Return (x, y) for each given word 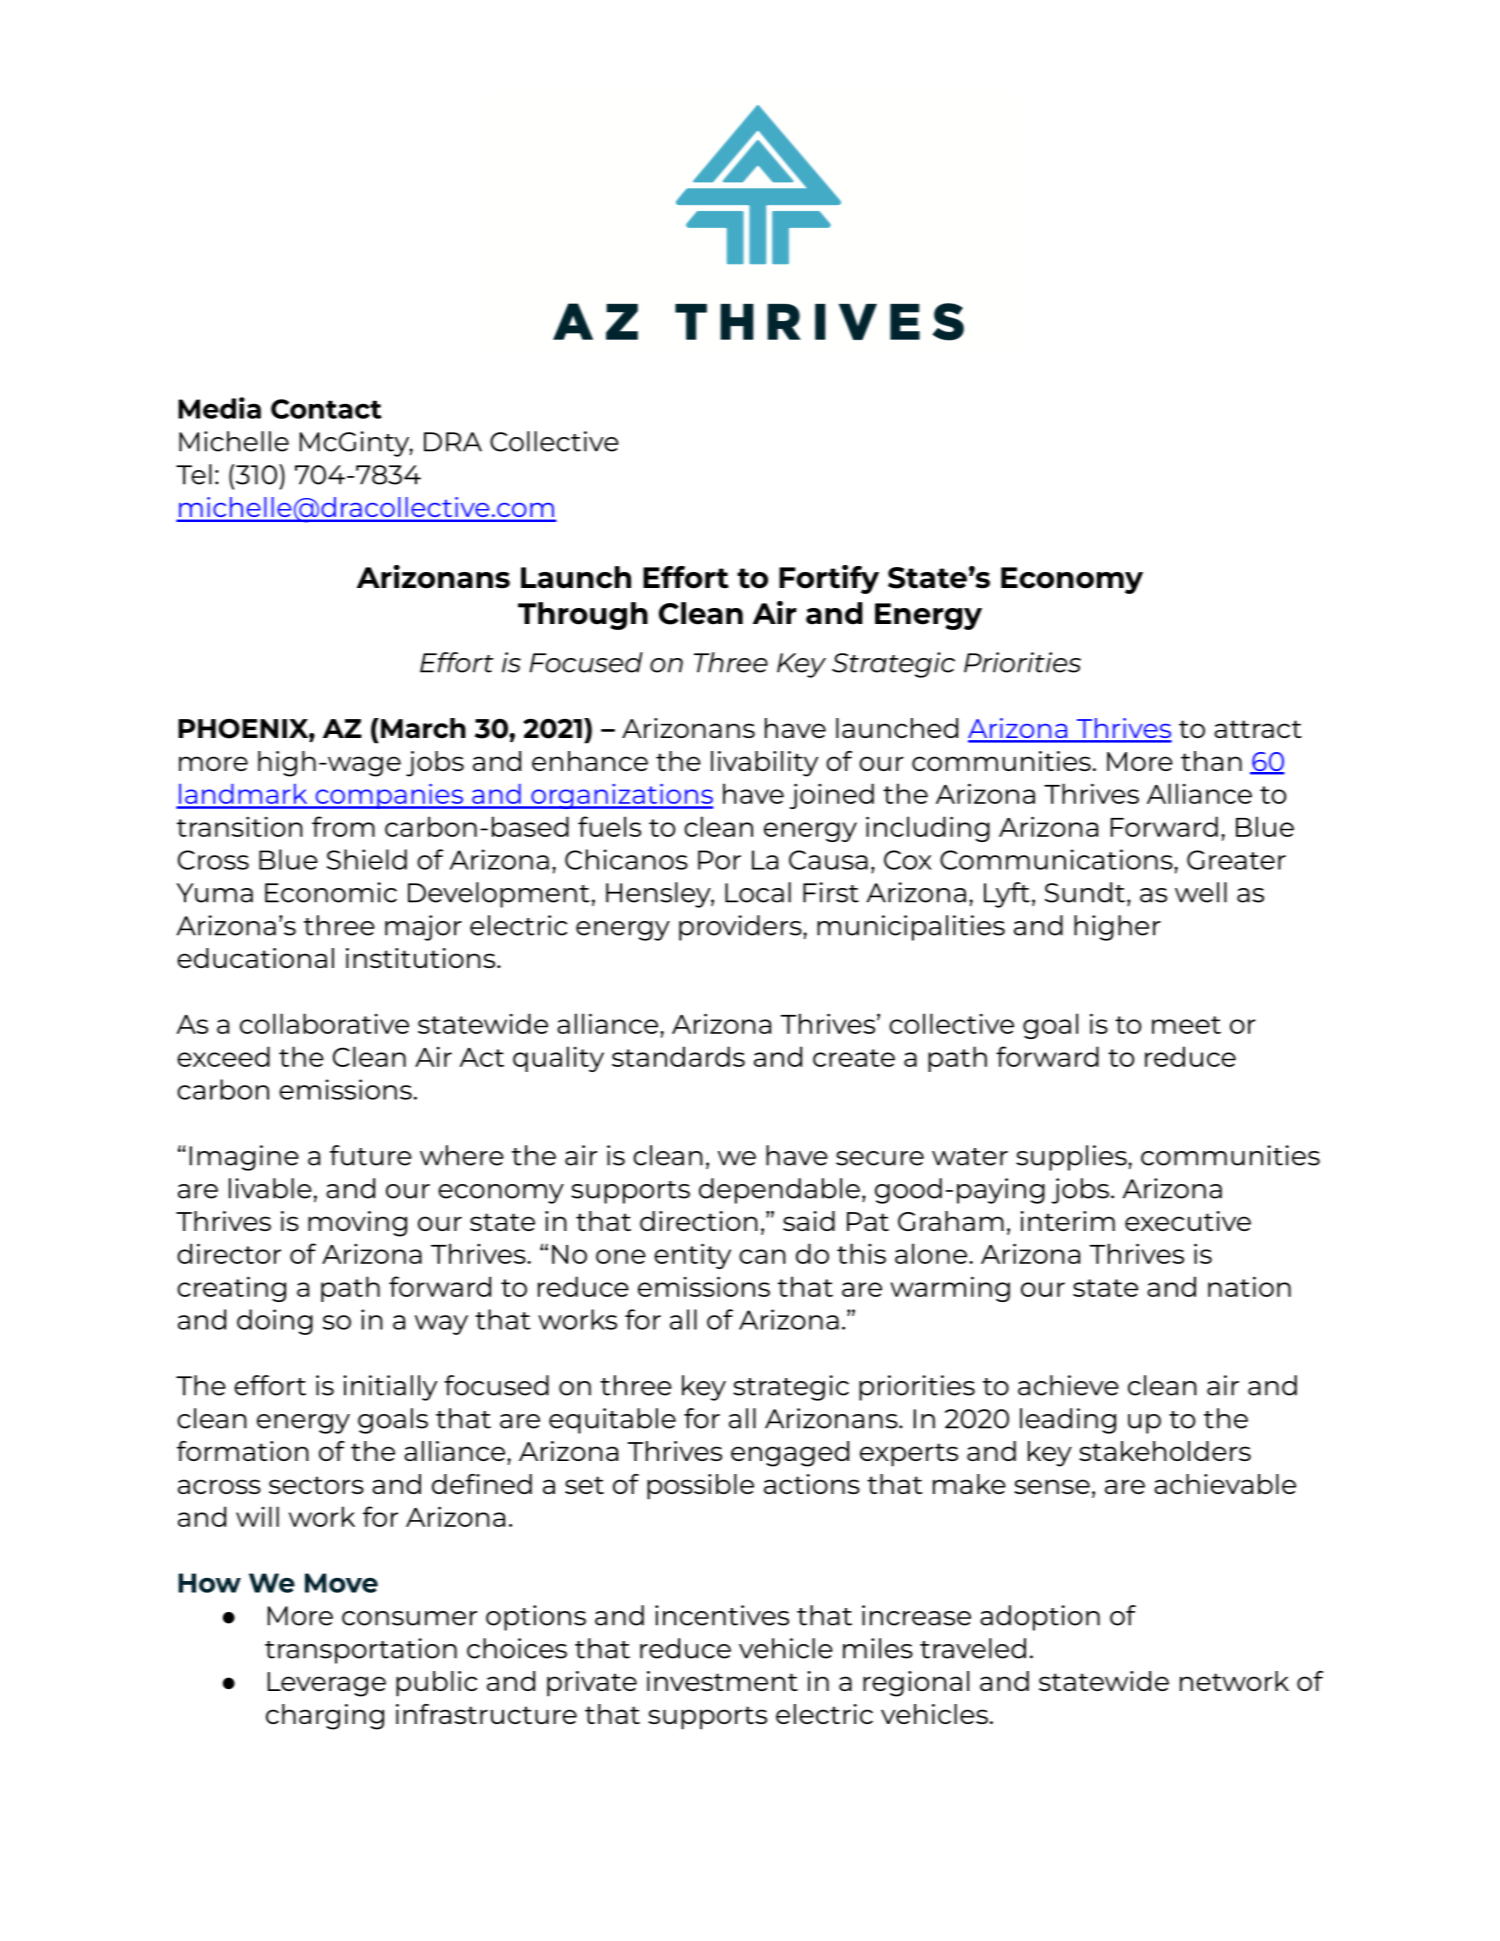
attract (1258, 729)
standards (678, 1056)
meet (1186, 1025)
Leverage (327, 1684)
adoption (1040, 1618)
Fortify (829, 579)
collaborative (324, 1023)
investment (722, 1681)
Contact (326, 409)
